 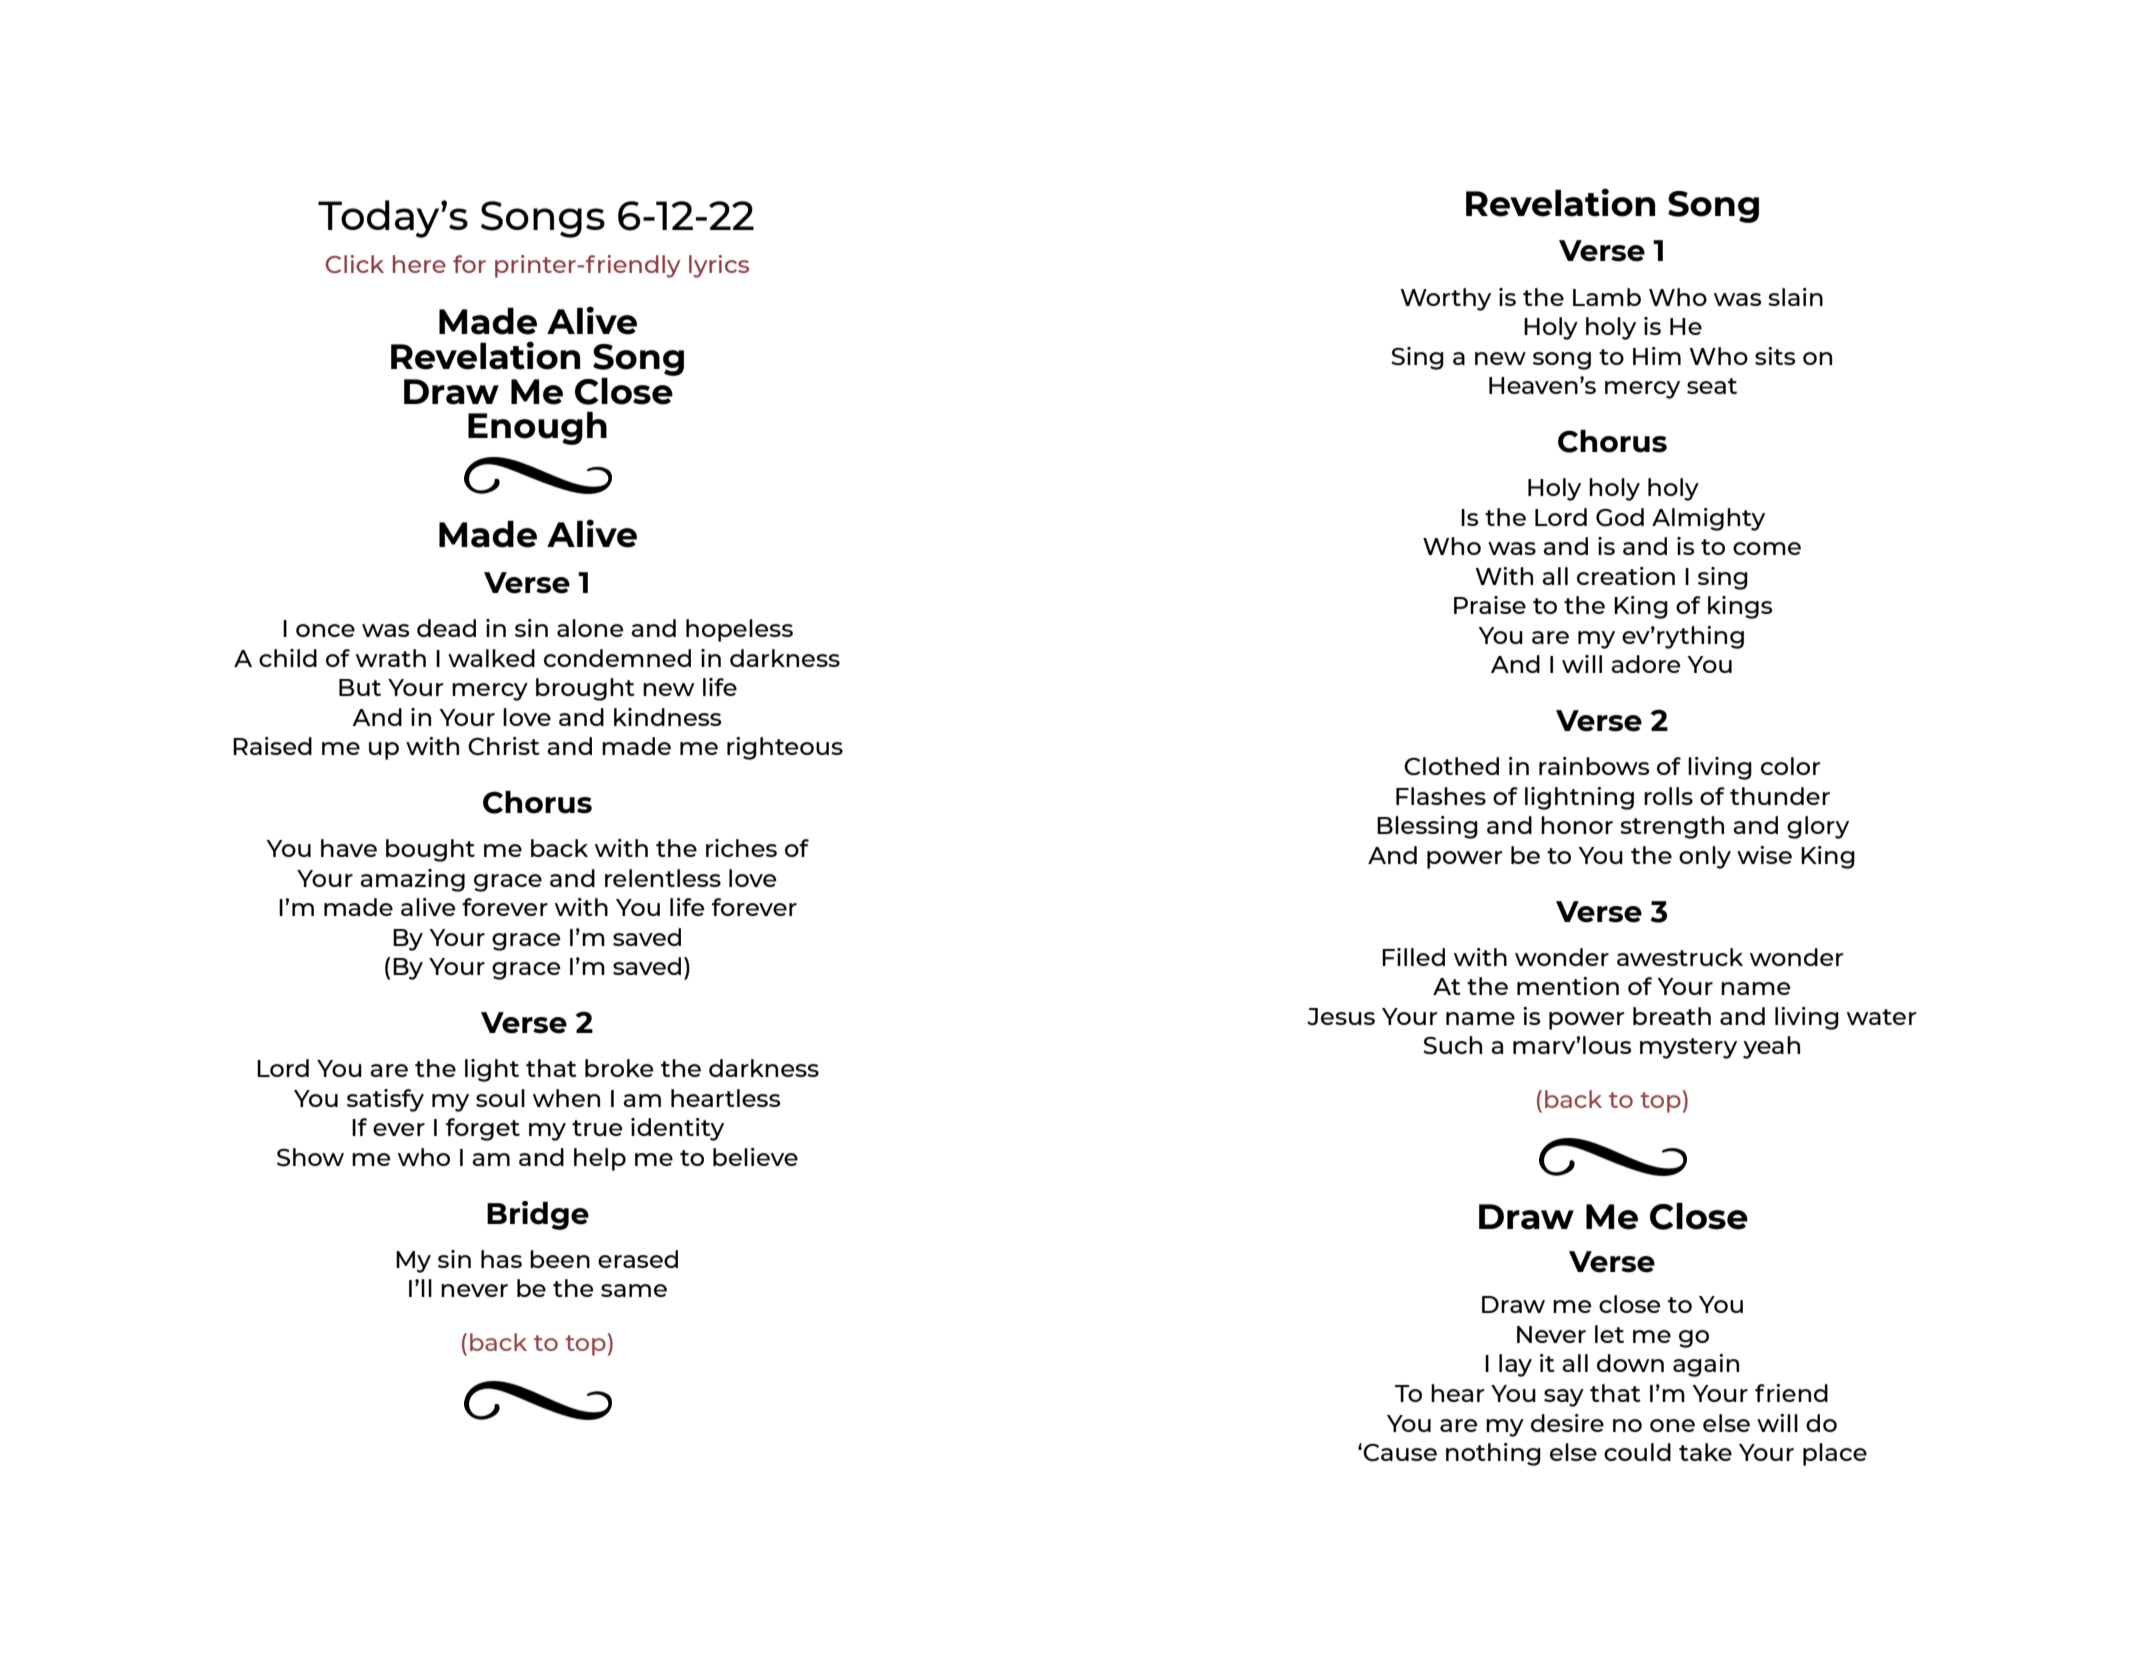 I want to click on Cause, so click(x=1400, y=1452).
